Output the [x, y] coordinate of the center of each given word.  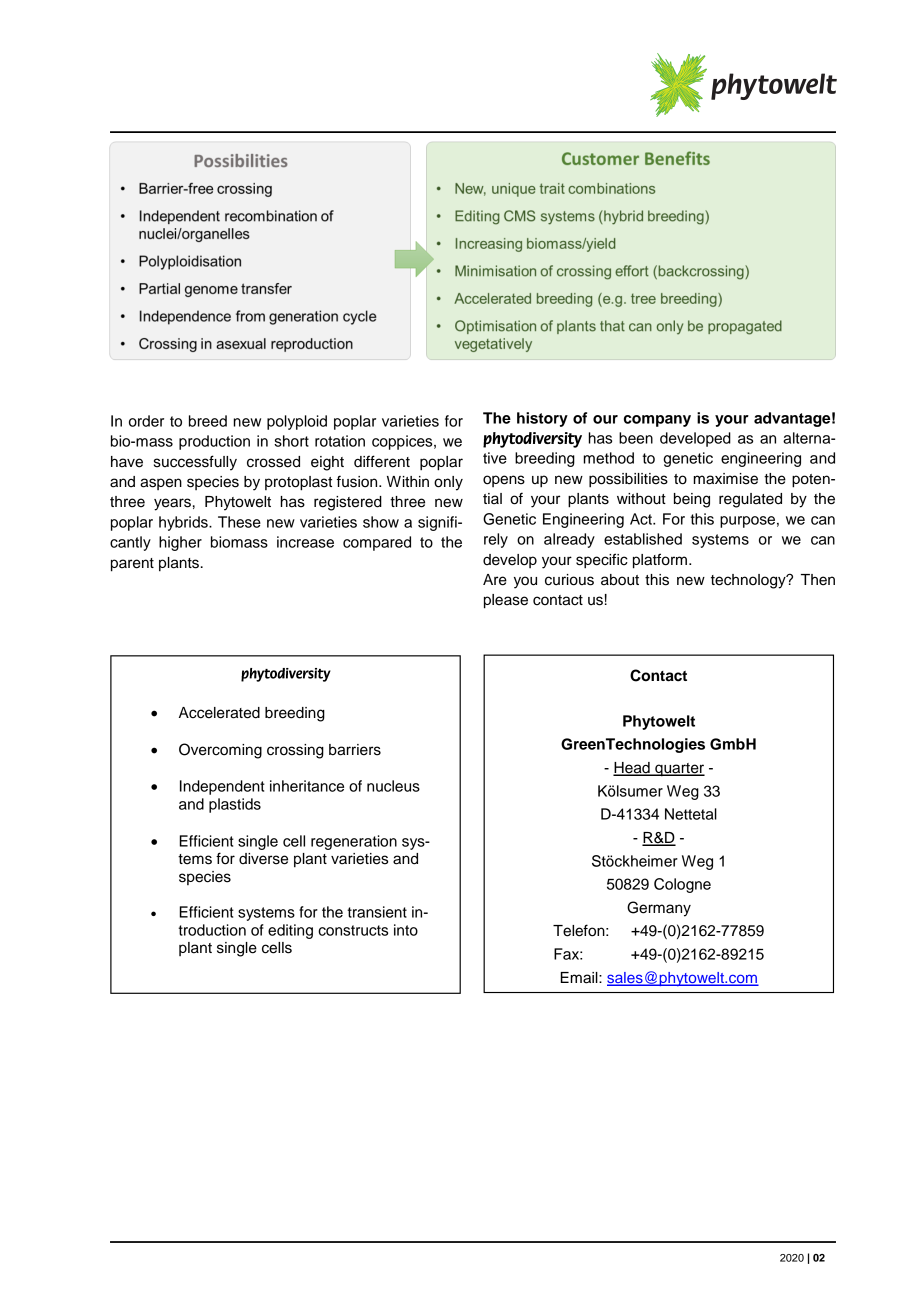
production [214, 442]
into [406, 930]
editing [290, 931]
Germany [659, 909]
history [542, 419]
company [657, 421]
